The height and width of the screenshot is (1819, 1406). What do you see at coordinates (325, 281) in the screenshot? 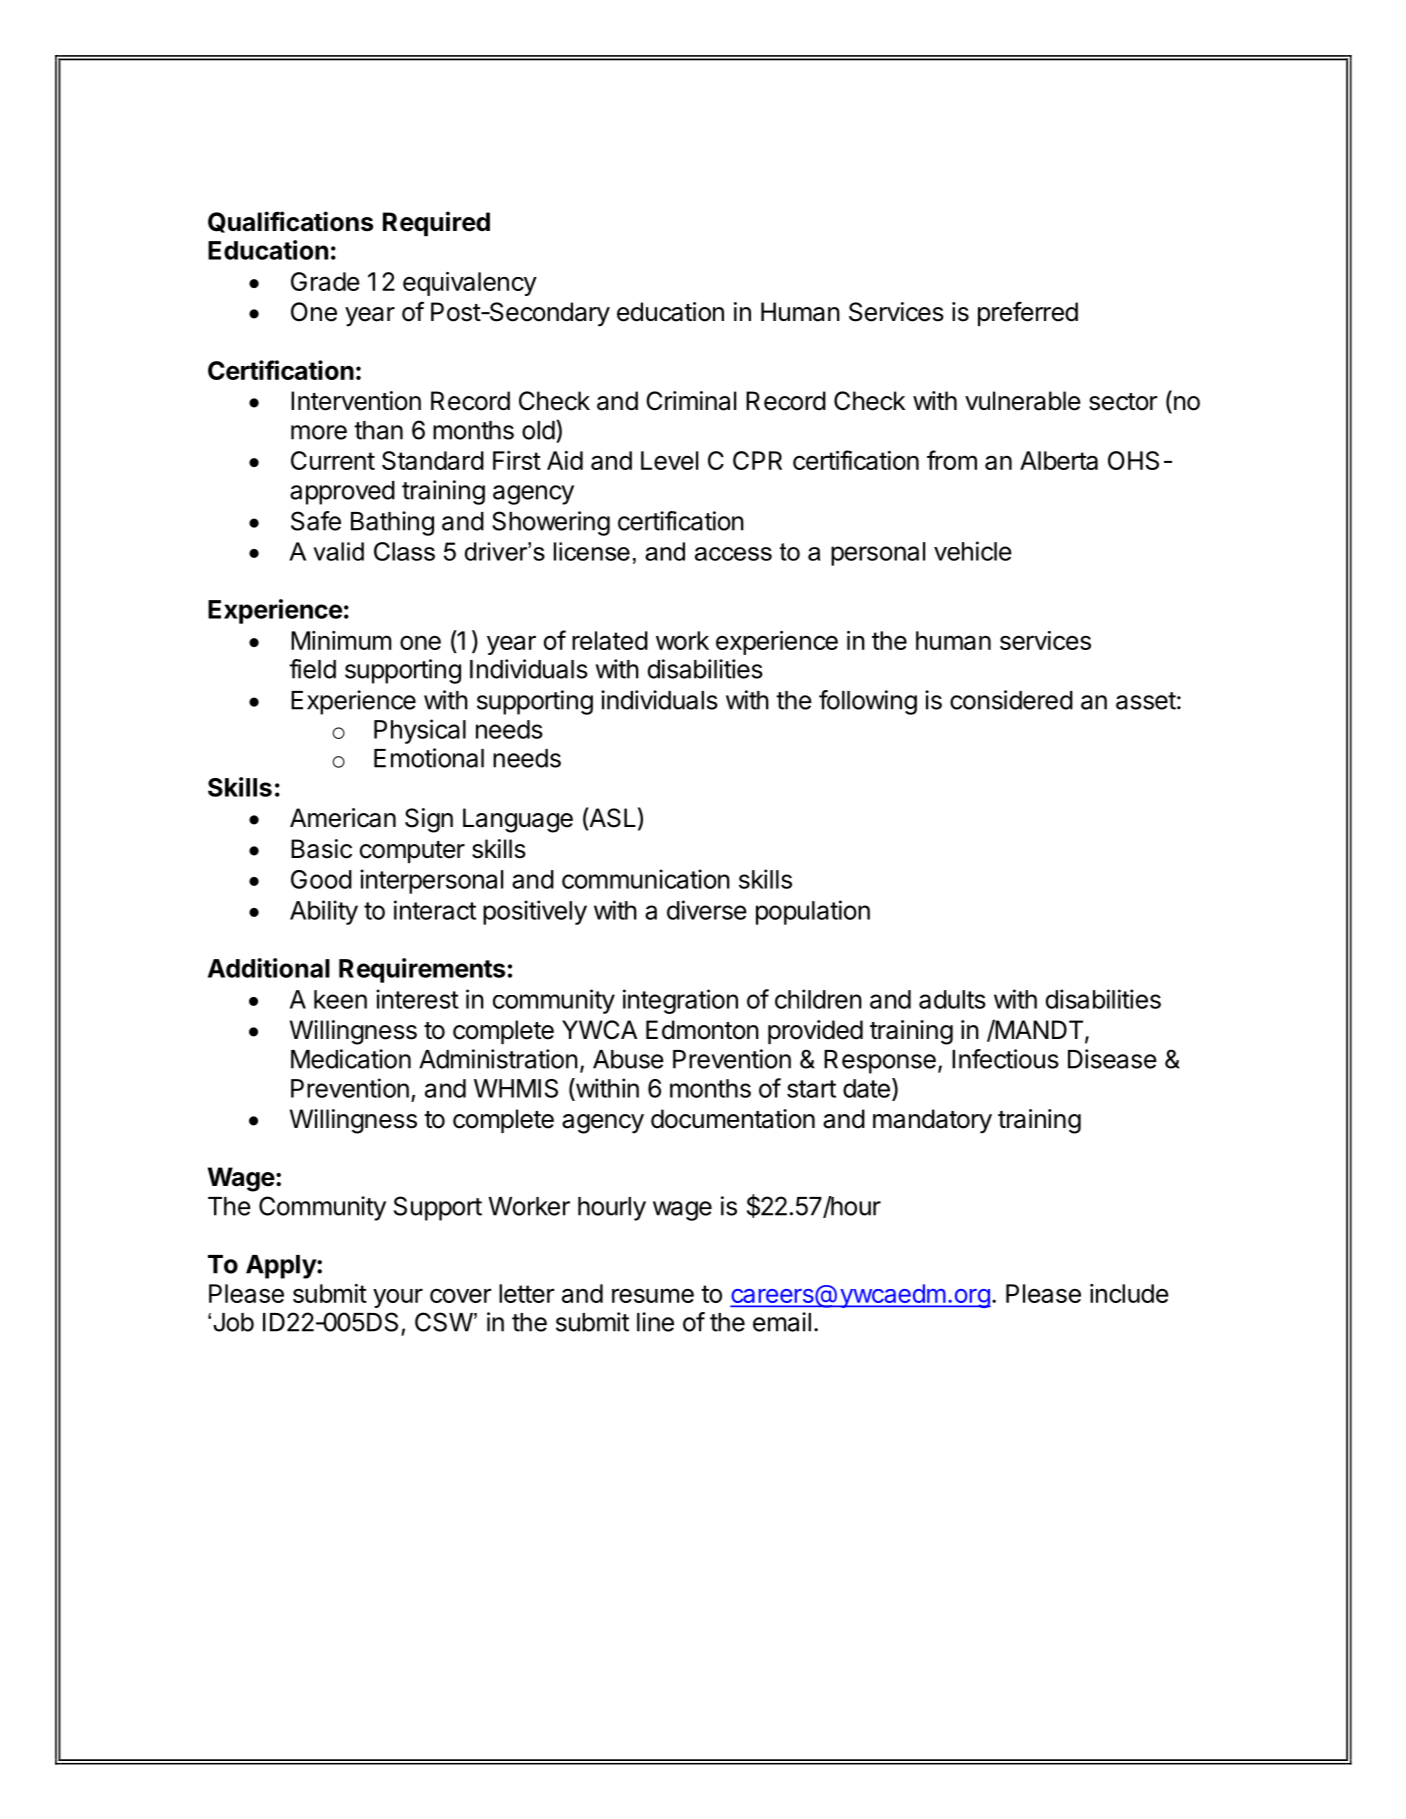
I see `Grade` at bounding box center [325, 281].
